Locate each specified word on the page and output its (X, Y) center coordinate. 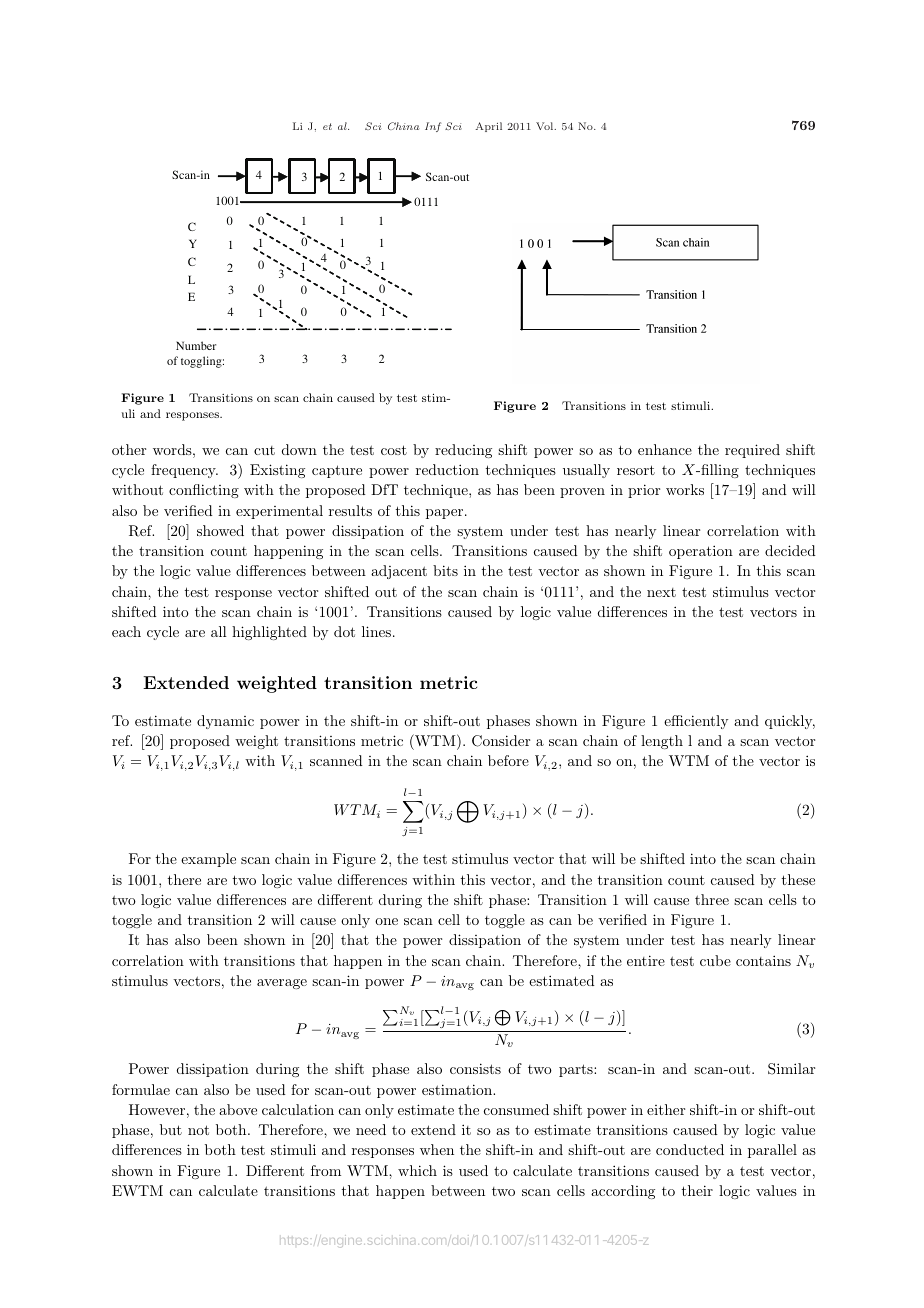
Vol (546, 126)
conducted (690, 1149)
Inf (433, 127)
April (488, 127)
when (437, 1149)
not (198, 1130)
